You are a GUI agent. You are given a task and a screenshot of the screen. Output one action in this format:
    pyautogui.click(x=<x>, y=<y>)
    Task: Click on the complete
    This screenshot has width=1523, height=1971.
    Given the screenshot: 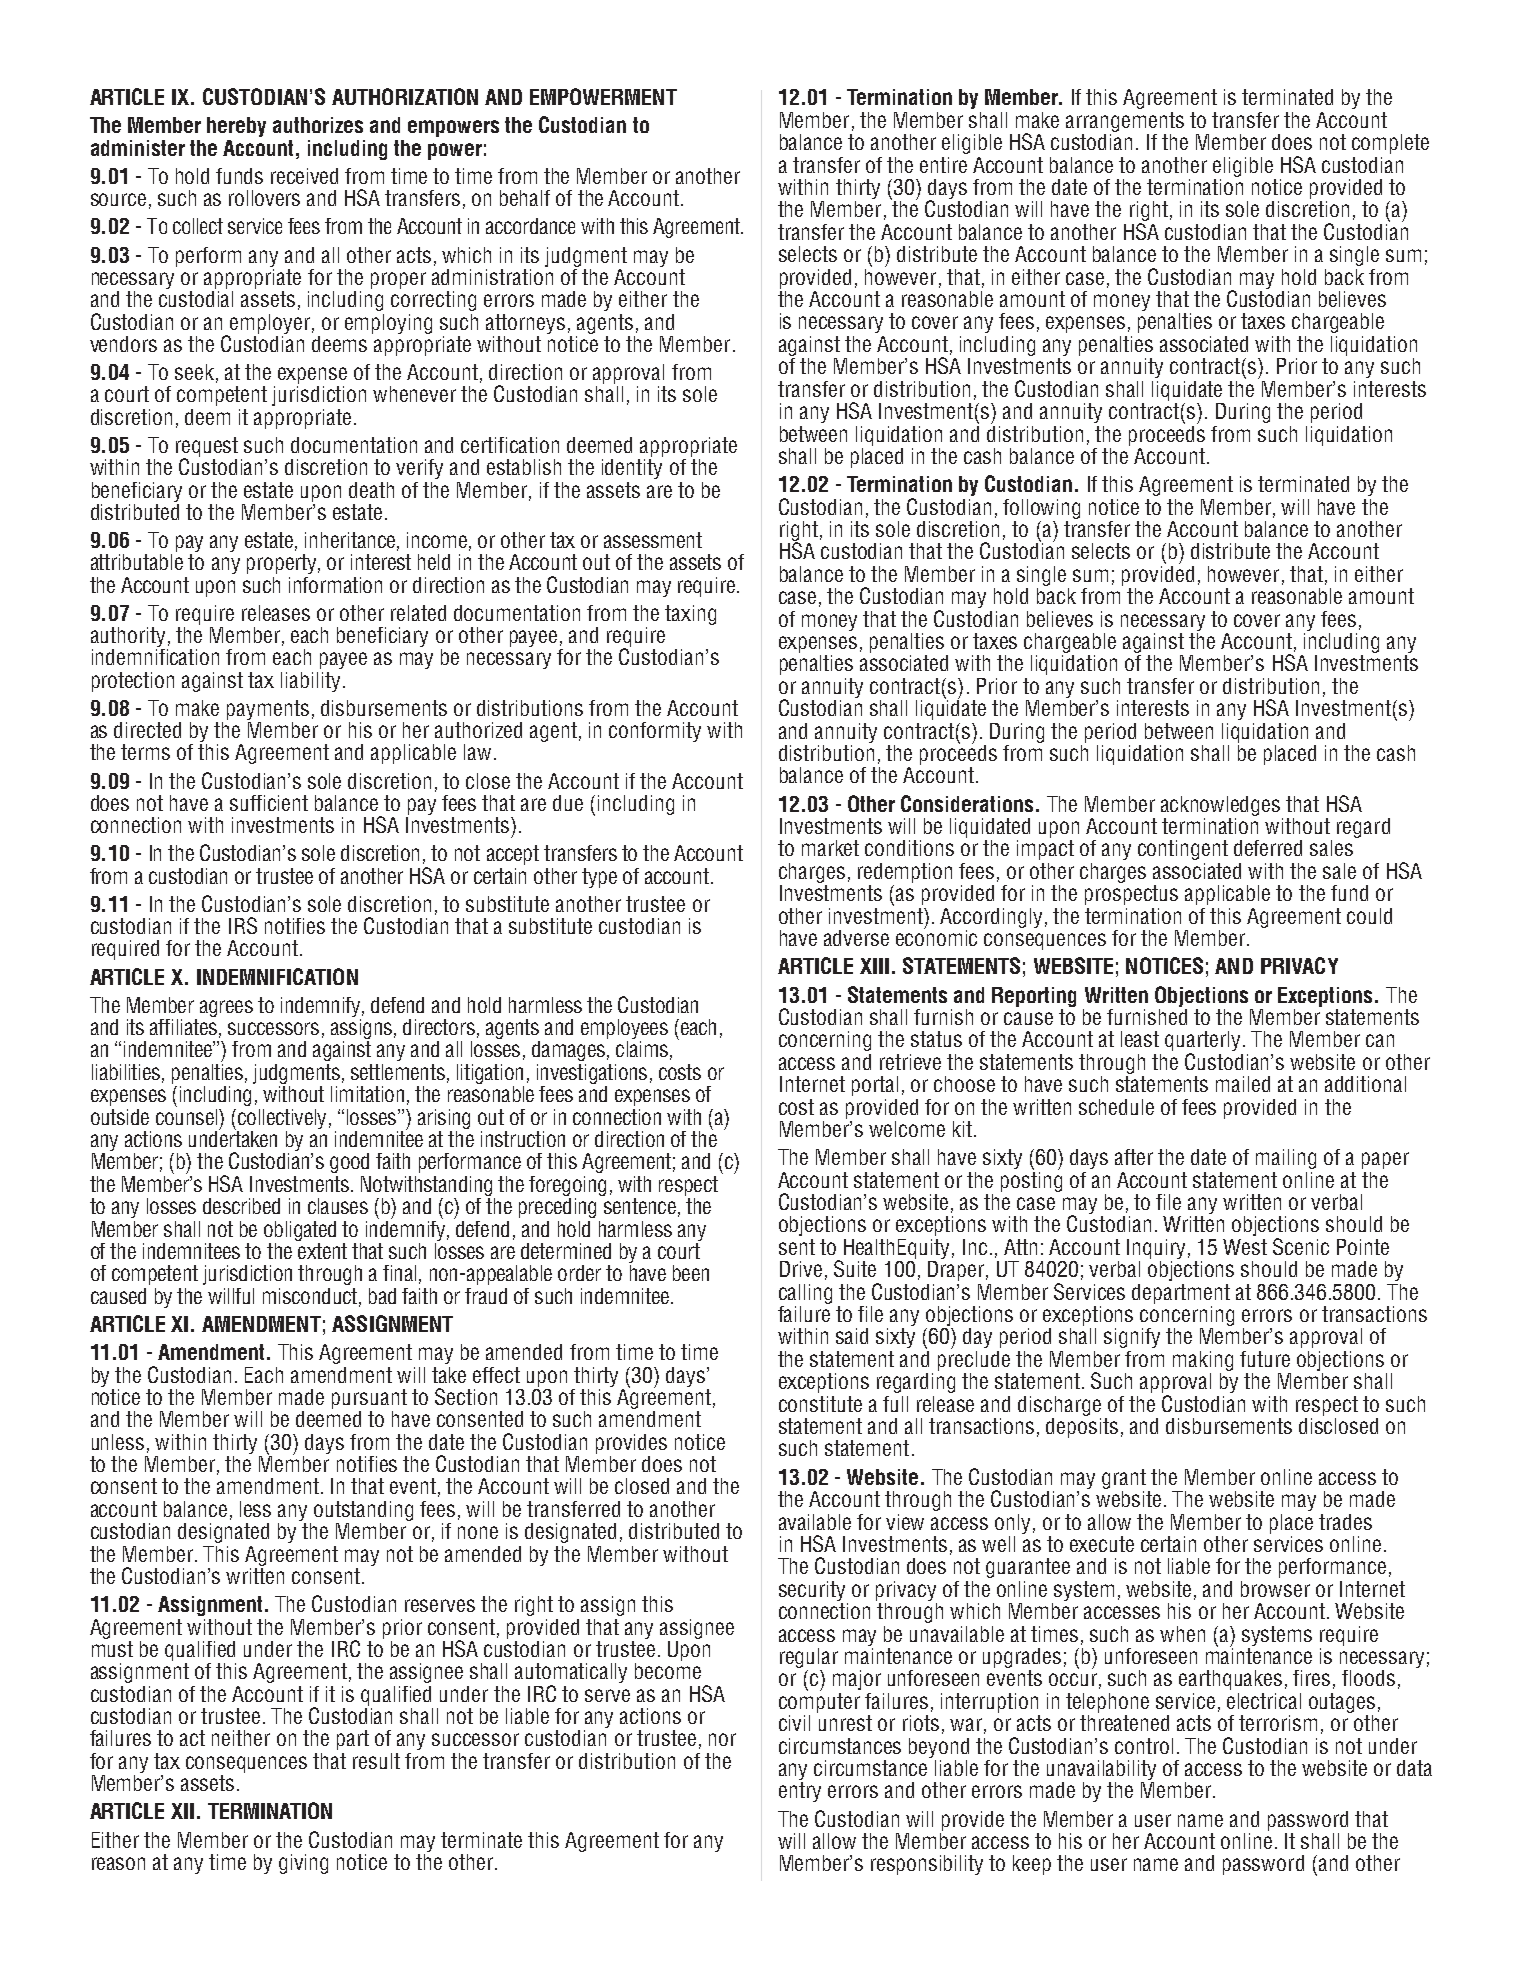 What is the action you would take?
    pyautogui.click(x=1390, y=144)
